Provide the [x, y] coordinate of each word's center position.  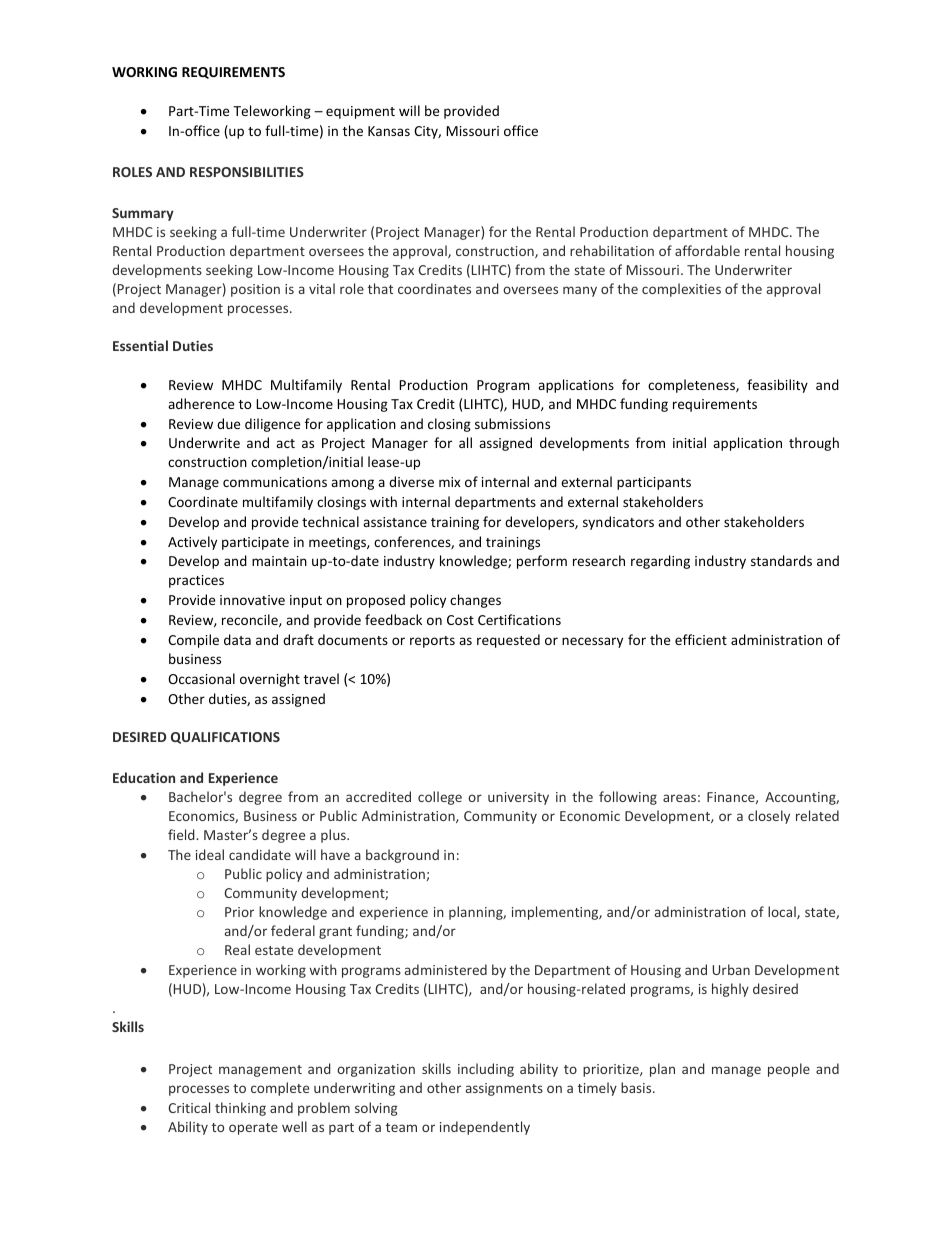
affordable [707, 250]
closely [769, 817]
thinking [240, 1109]
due [228, 423]
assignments [504, 1089]
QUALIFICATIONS [225, 738]
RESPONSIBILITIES [247, 172]
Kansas [389, 131]
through [814, 444]
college [440, 798]
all [465, 442]
